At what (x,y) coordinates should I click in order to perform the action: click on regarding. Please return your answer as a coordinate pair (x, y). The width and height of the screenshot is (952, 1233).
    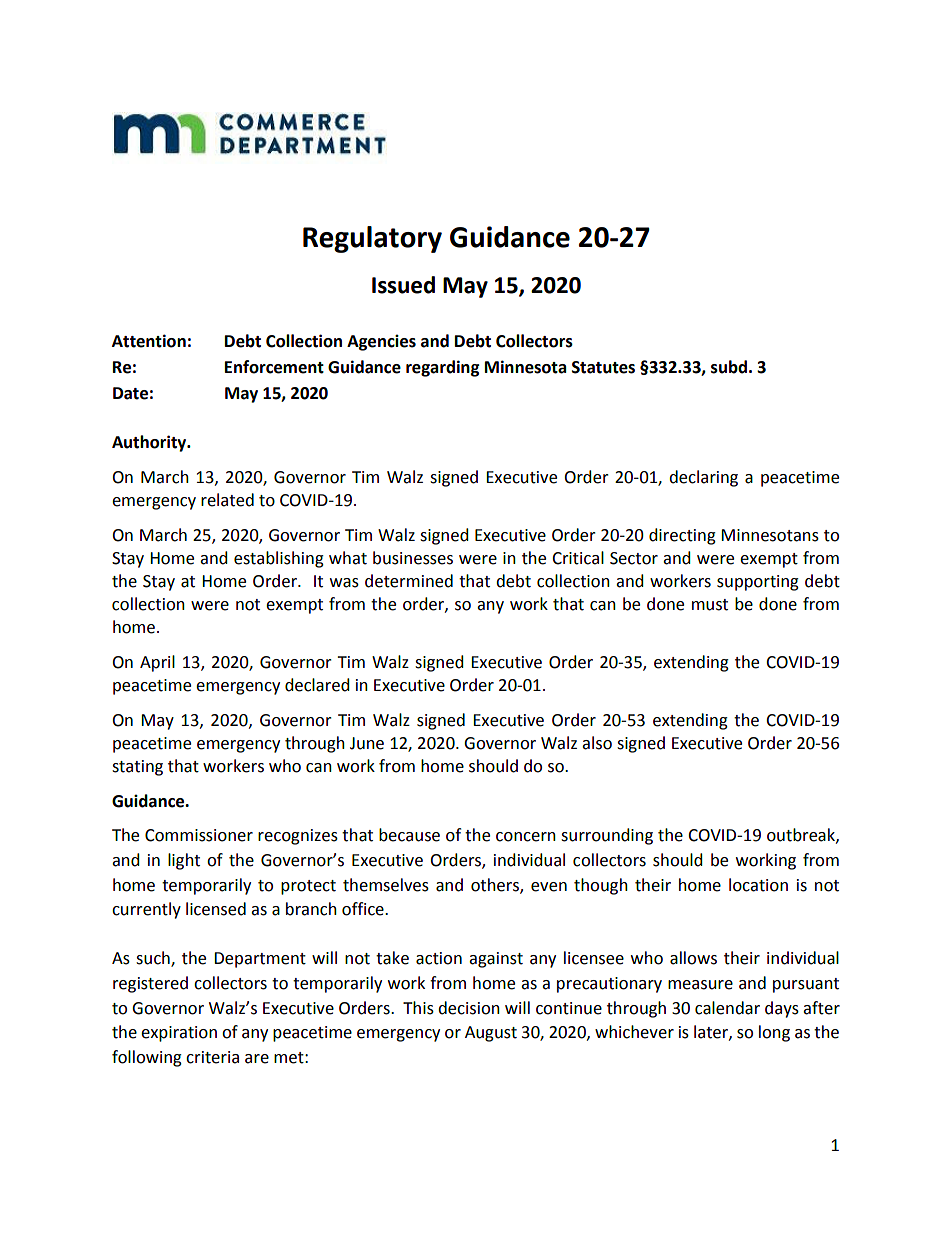
    Looking at the image, I should click on (443, 368).
